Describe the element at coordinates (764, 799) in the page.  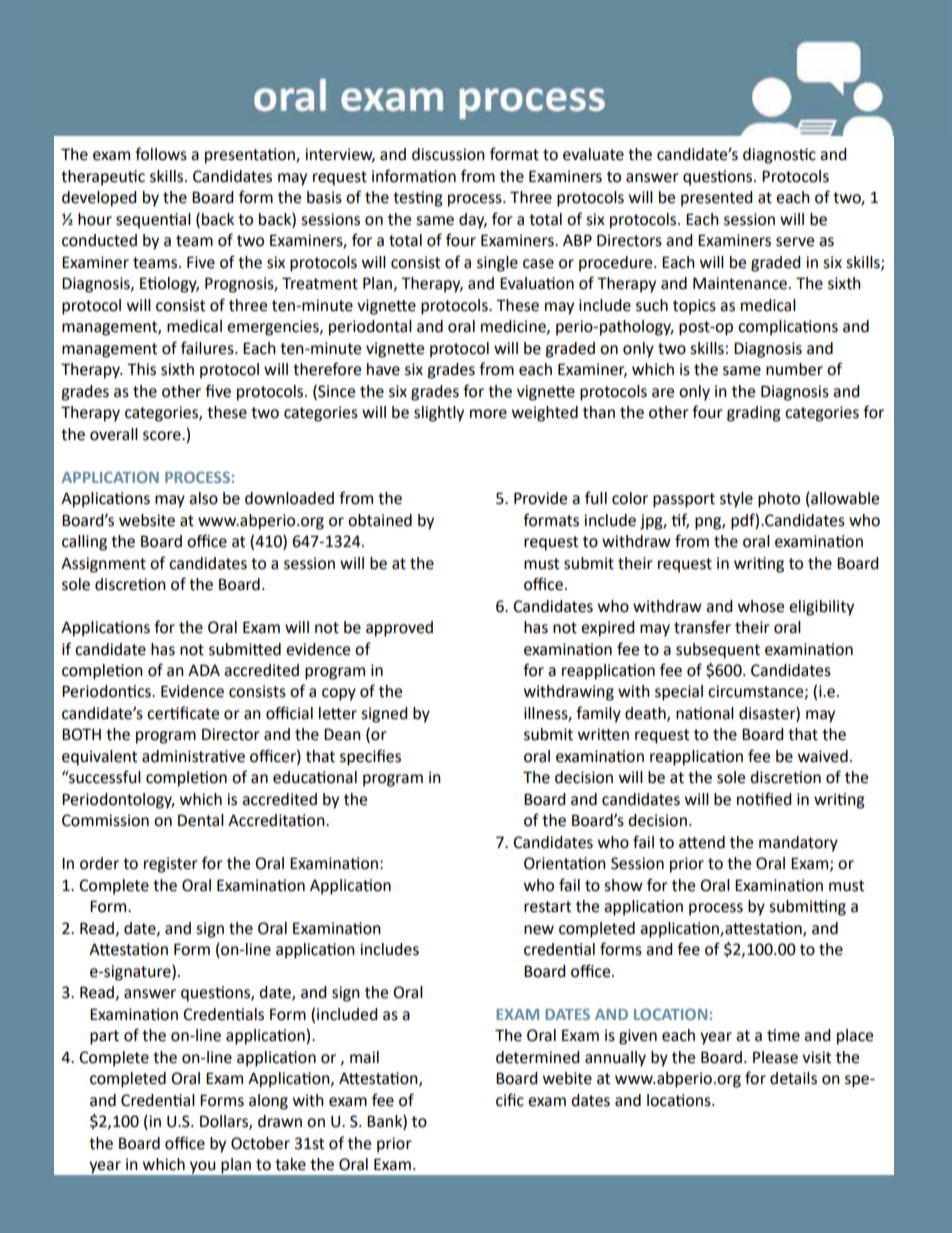
I see `notified` at that location.
